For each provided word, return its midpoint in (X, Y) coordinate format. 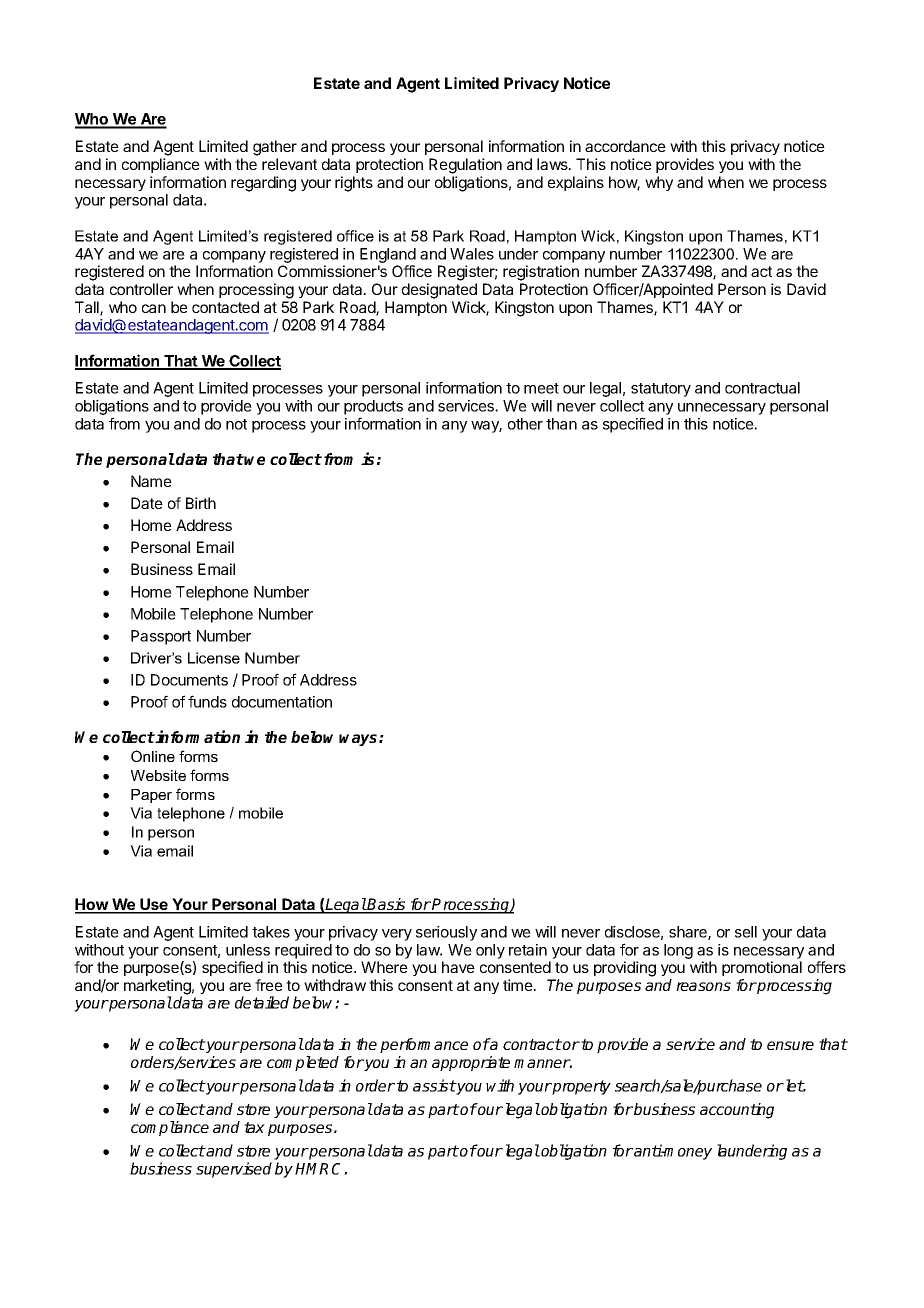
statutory (661, 390)
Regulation (465, 166)
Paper (151, 796)
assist (434, 1085)
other (525, 424)
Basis (387, 905)
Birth (201, 503)
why (659, 183)
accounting (737, 1111)
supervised (234, 1170)
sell (746, 932)
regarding (263, 184)
